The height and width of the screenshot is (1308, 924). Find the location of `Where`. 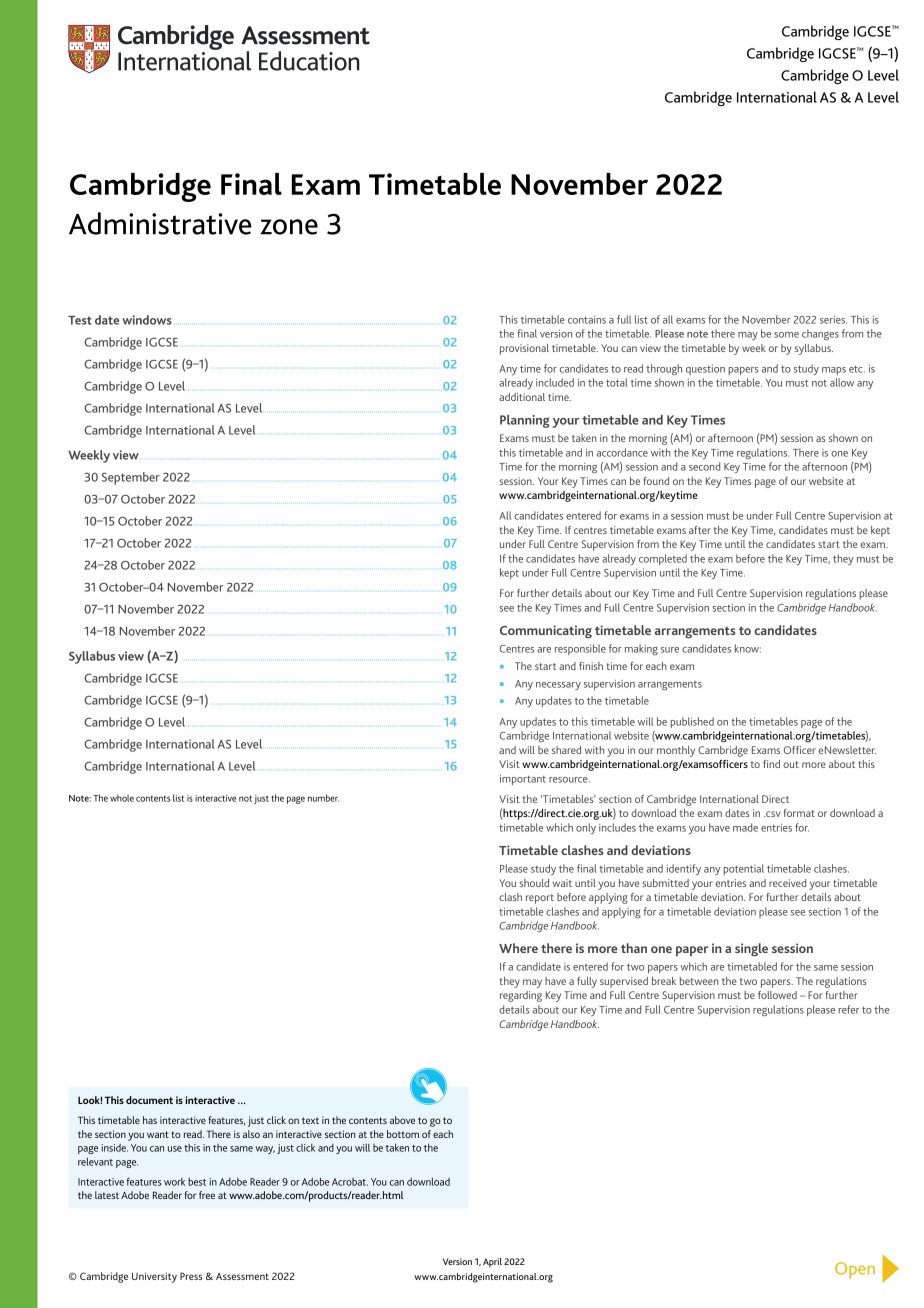

Where is located at coordinates (518, 948).
